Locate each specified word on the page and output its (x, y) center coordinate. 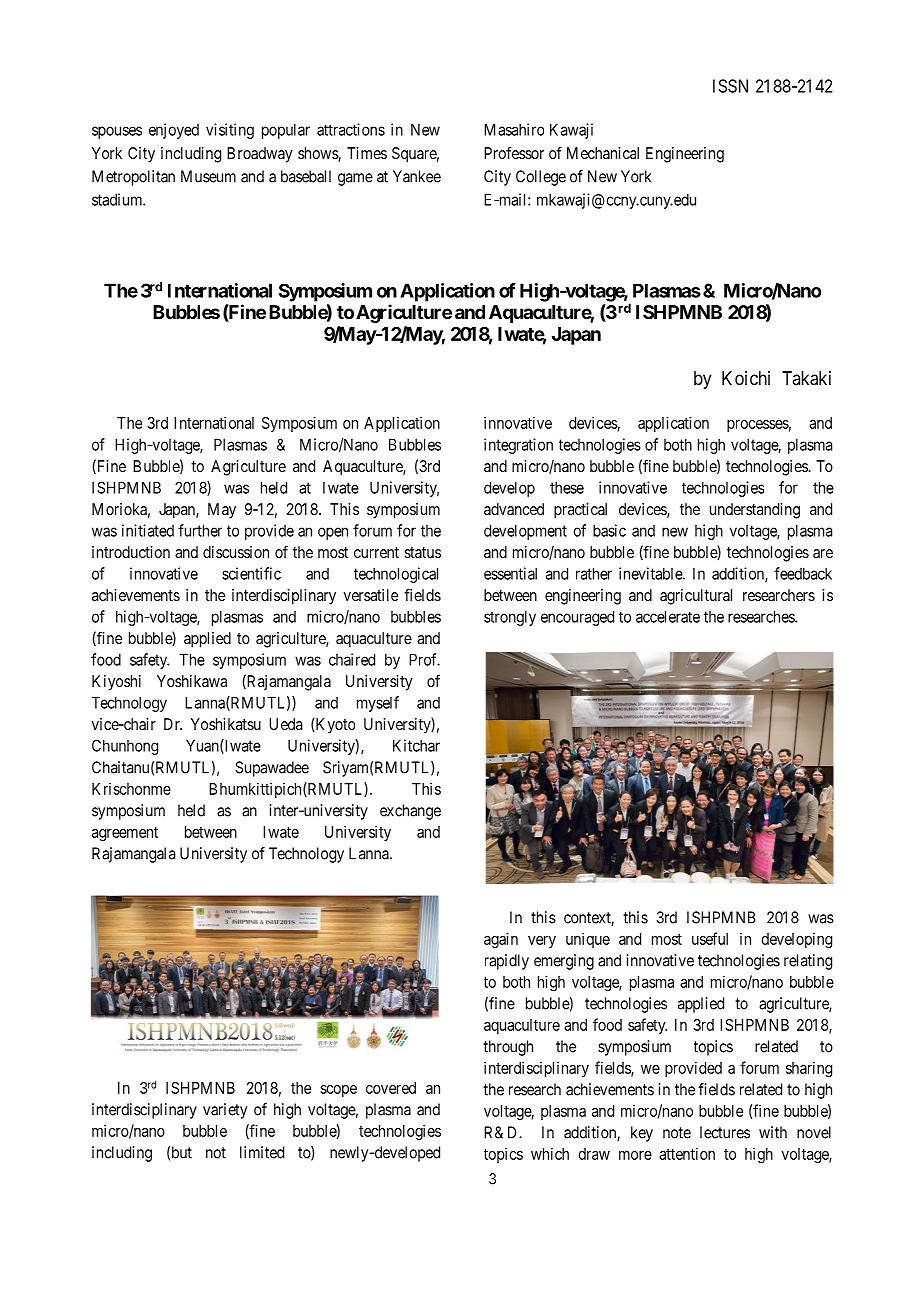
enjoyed (174, 131)
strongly (510, 618)
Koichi (746, 378)
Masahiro (514, 129)
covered (391, 1088)
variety (225, 1111)
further (200, 530)
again (501, 940)
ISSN (730, 86)
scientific (251, 573)
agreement (125, 834)
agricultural (696, 597)
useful (710, 938)
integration (518, 446)
